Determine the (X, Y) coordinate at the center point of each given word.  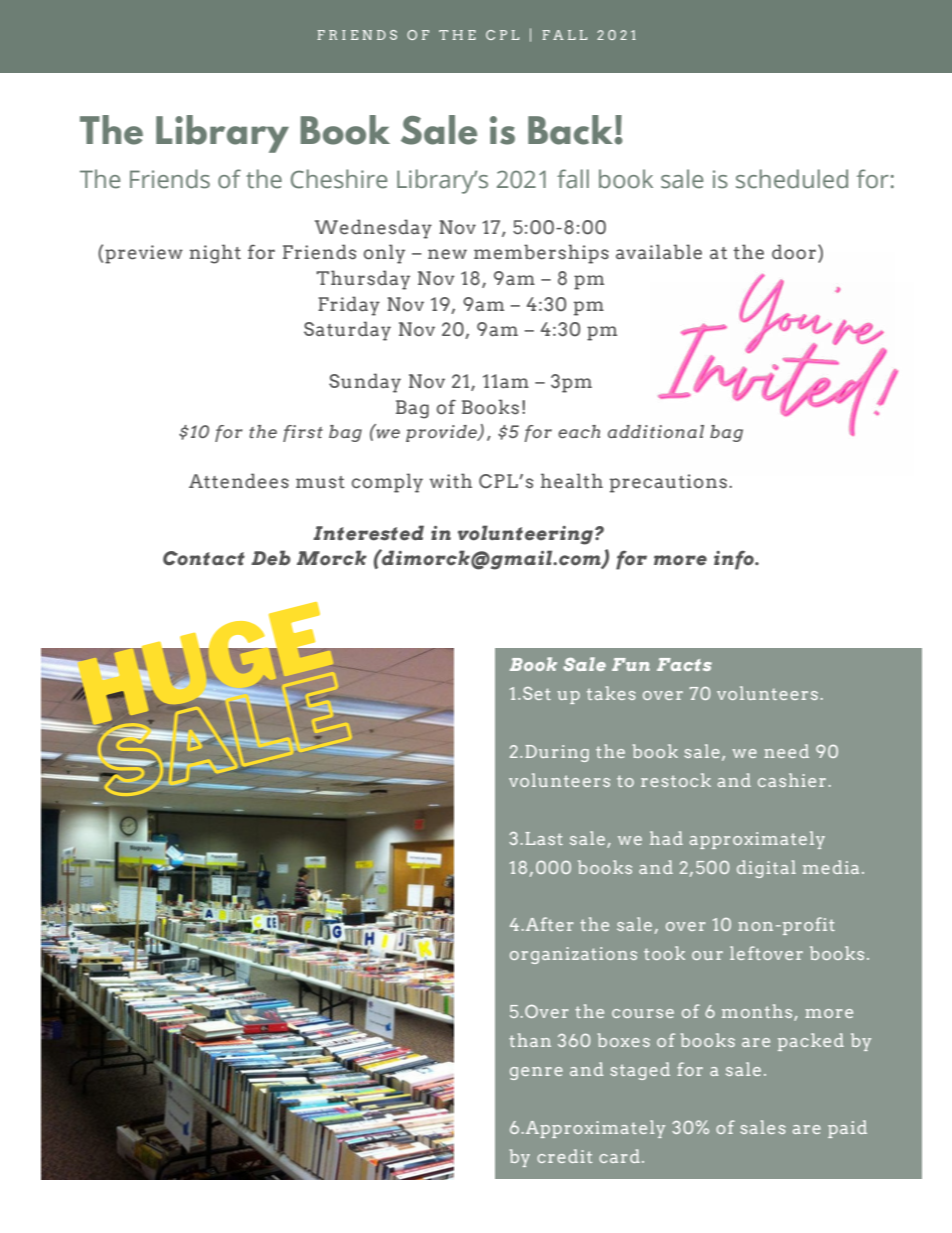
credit (564, 1156)
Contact (204, 558)
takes (611, 693)
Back (571, 130)
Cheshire (339, 179)
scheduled (792, 179)
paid (847, 1129)
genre (536, 1073)
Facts (684, 664)
